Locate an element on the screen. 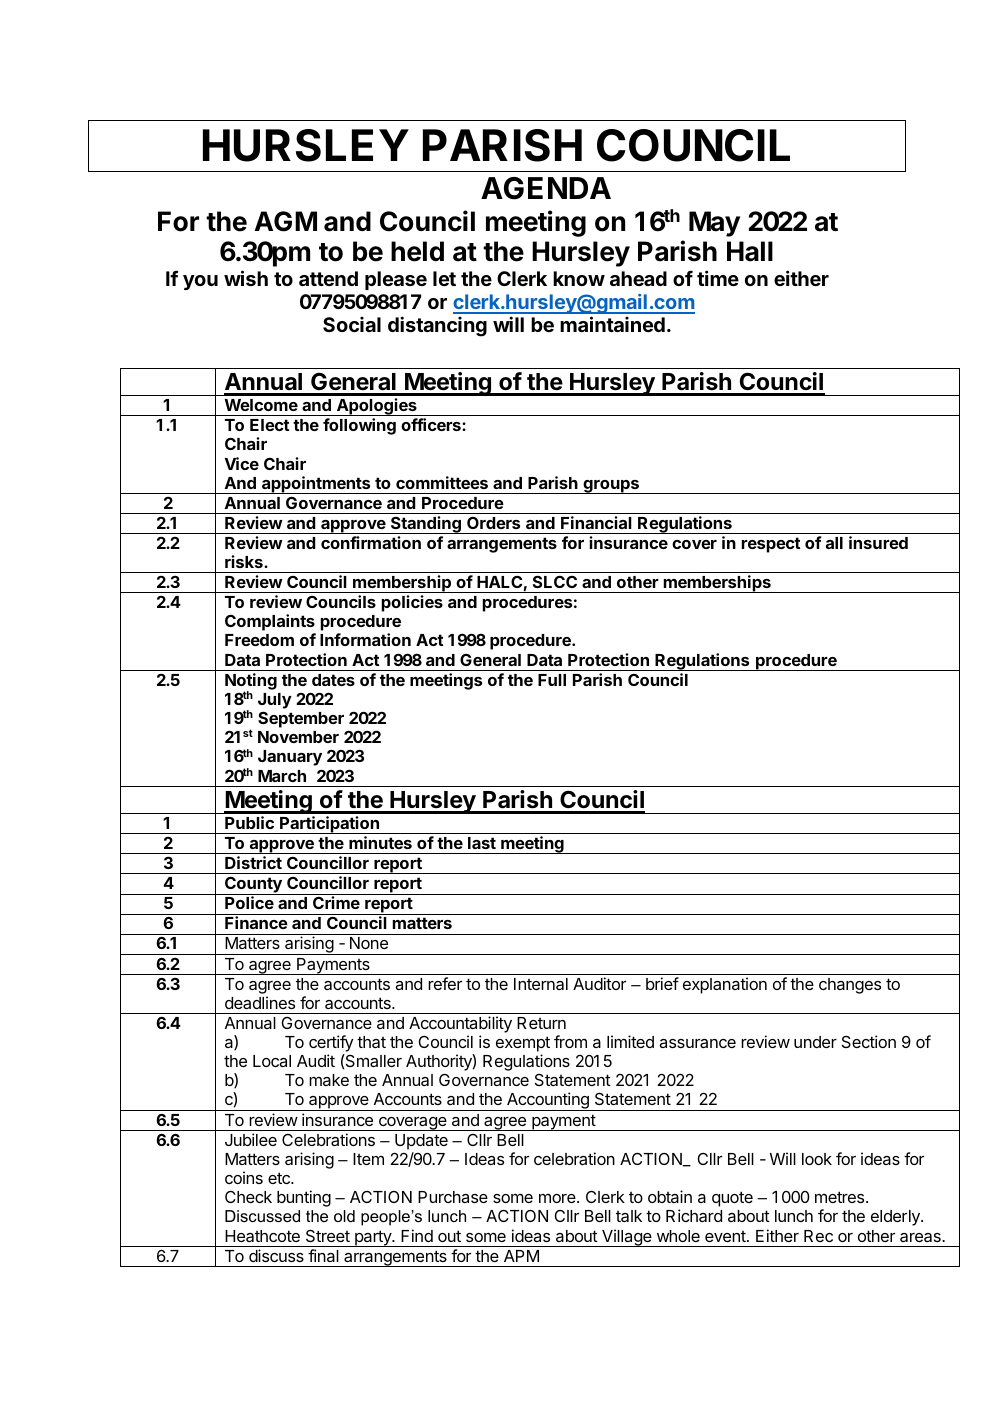 This screenshot has width=994, height=1405. groups is located at coordinates (611, 487).
